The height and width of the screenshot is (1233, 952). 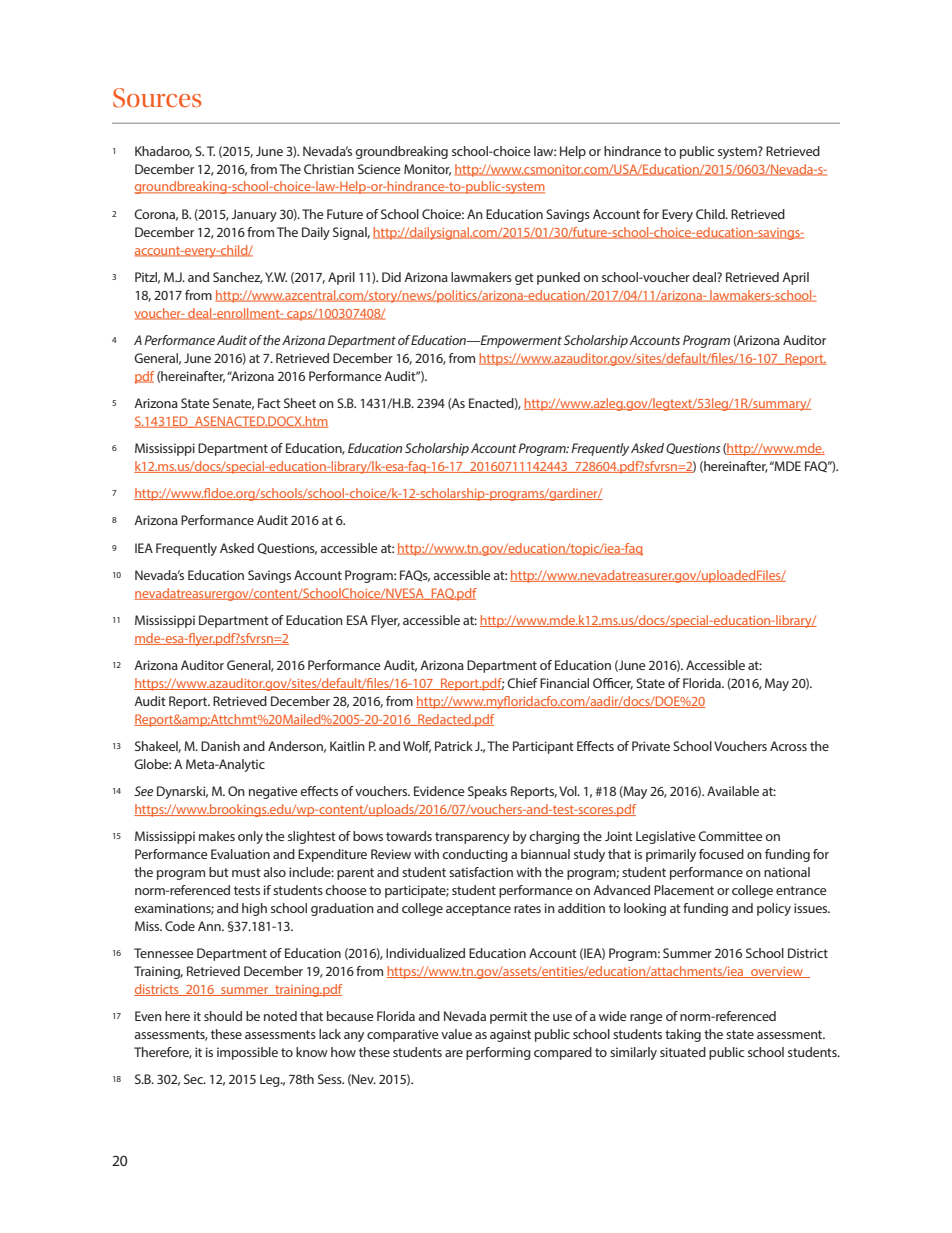 I want to click on Chief, so click(x=522, y=683).
